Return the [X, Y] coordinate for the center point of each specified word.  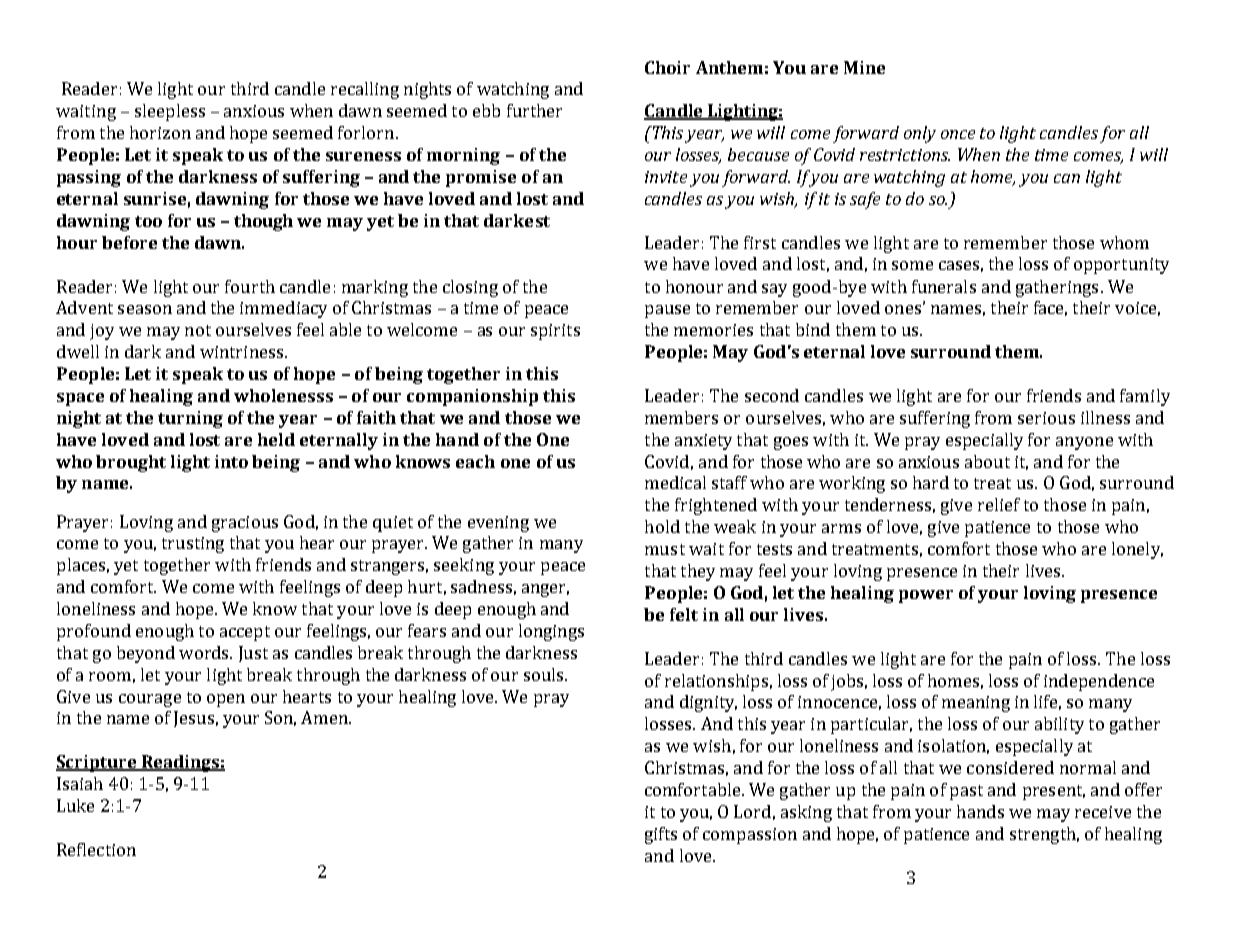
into [231, 461]
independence [1099, 682]
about [987, 461]
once [958, 134]
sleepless [170, 112]
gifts [661, 835]
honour [694, 286]
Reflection [96, 849]
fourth [250, 286]
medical [675, 482]
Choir [667, 67]
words [205, 652]
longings [551, 632]
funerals [944, 286]
